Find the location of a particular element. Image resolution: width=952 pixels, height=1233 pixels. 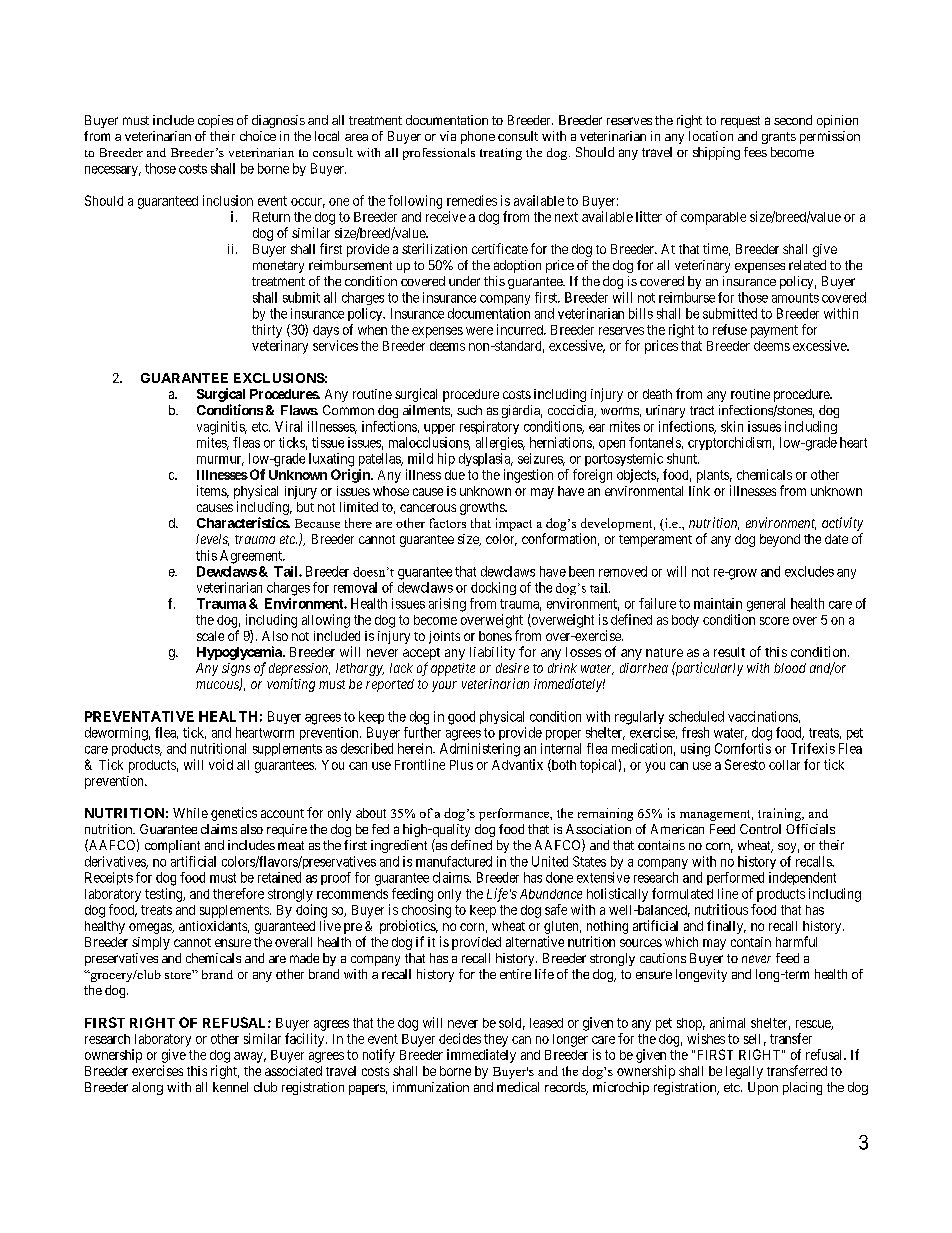

kennel is located at coordinates (230, 1087).
